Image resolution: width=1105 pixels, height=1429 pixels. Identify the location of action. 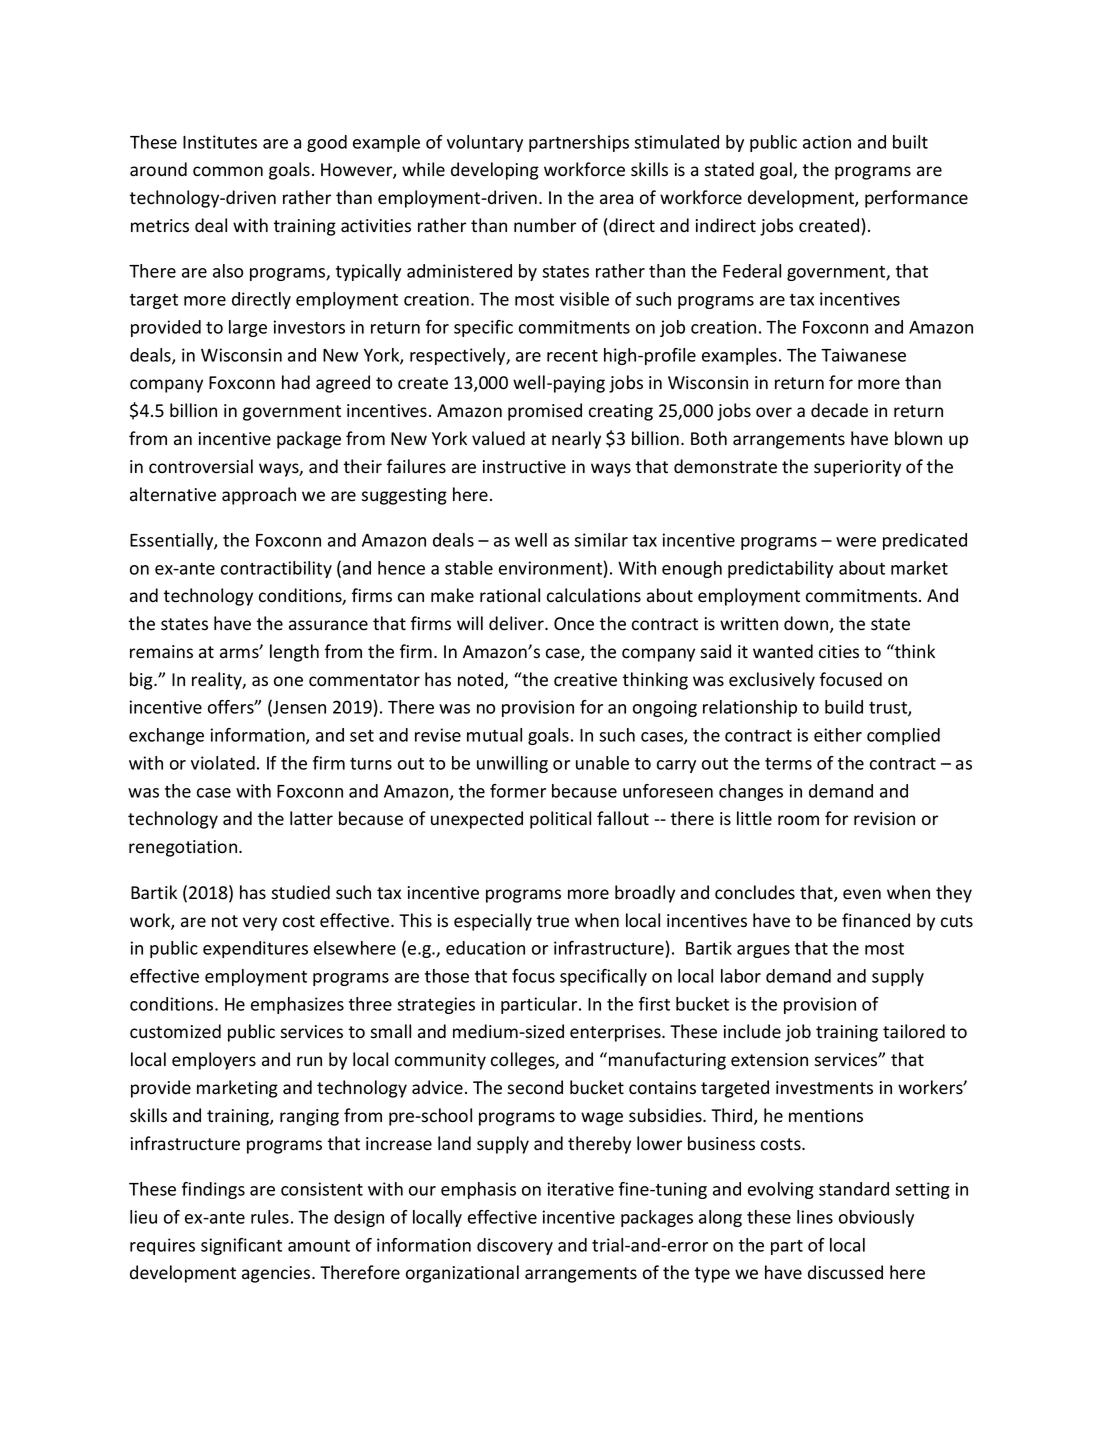
(827, 142).
